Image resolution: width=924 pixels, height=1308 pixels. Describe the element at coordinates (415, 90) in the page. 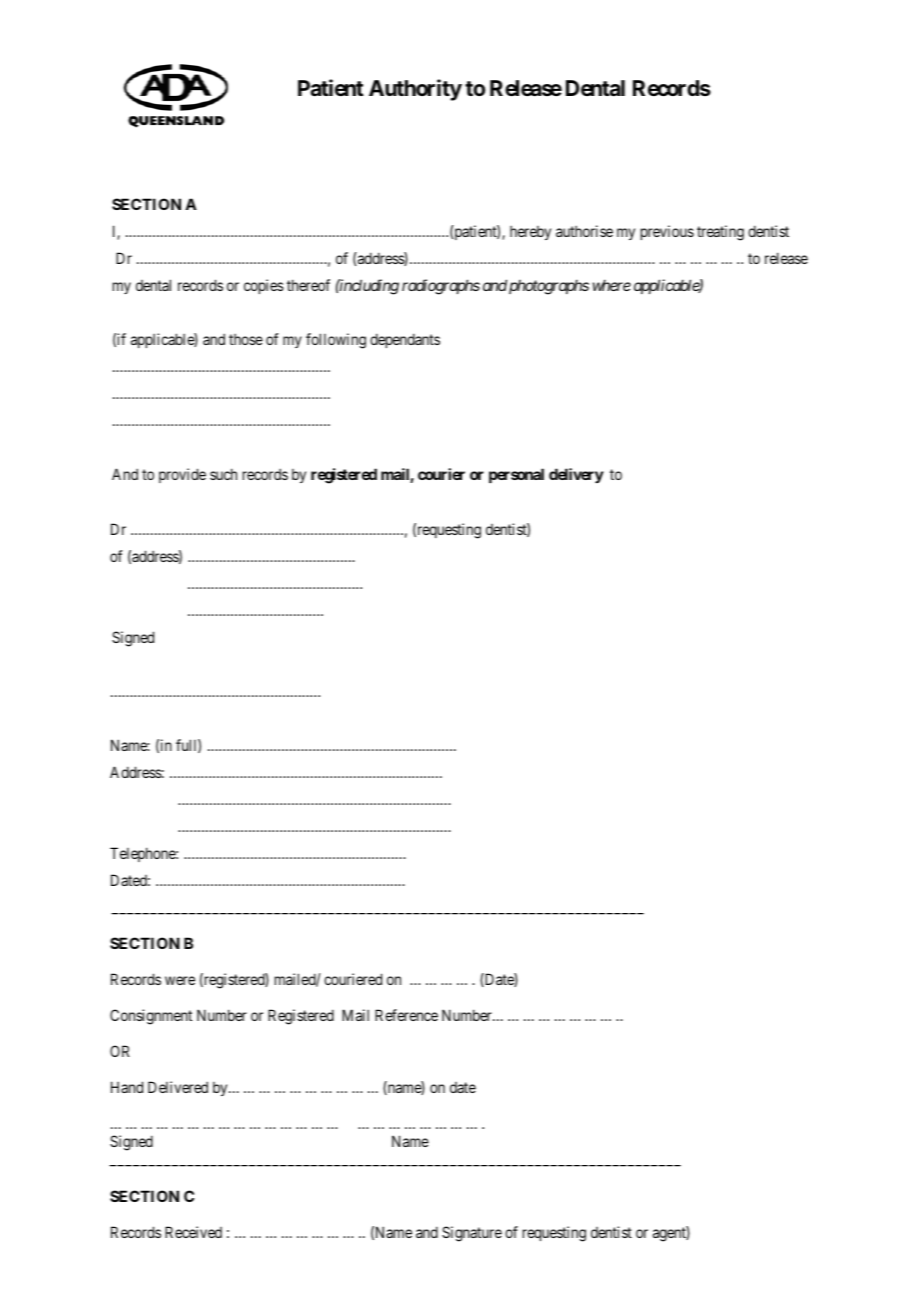

I see `Authority` at that location.
